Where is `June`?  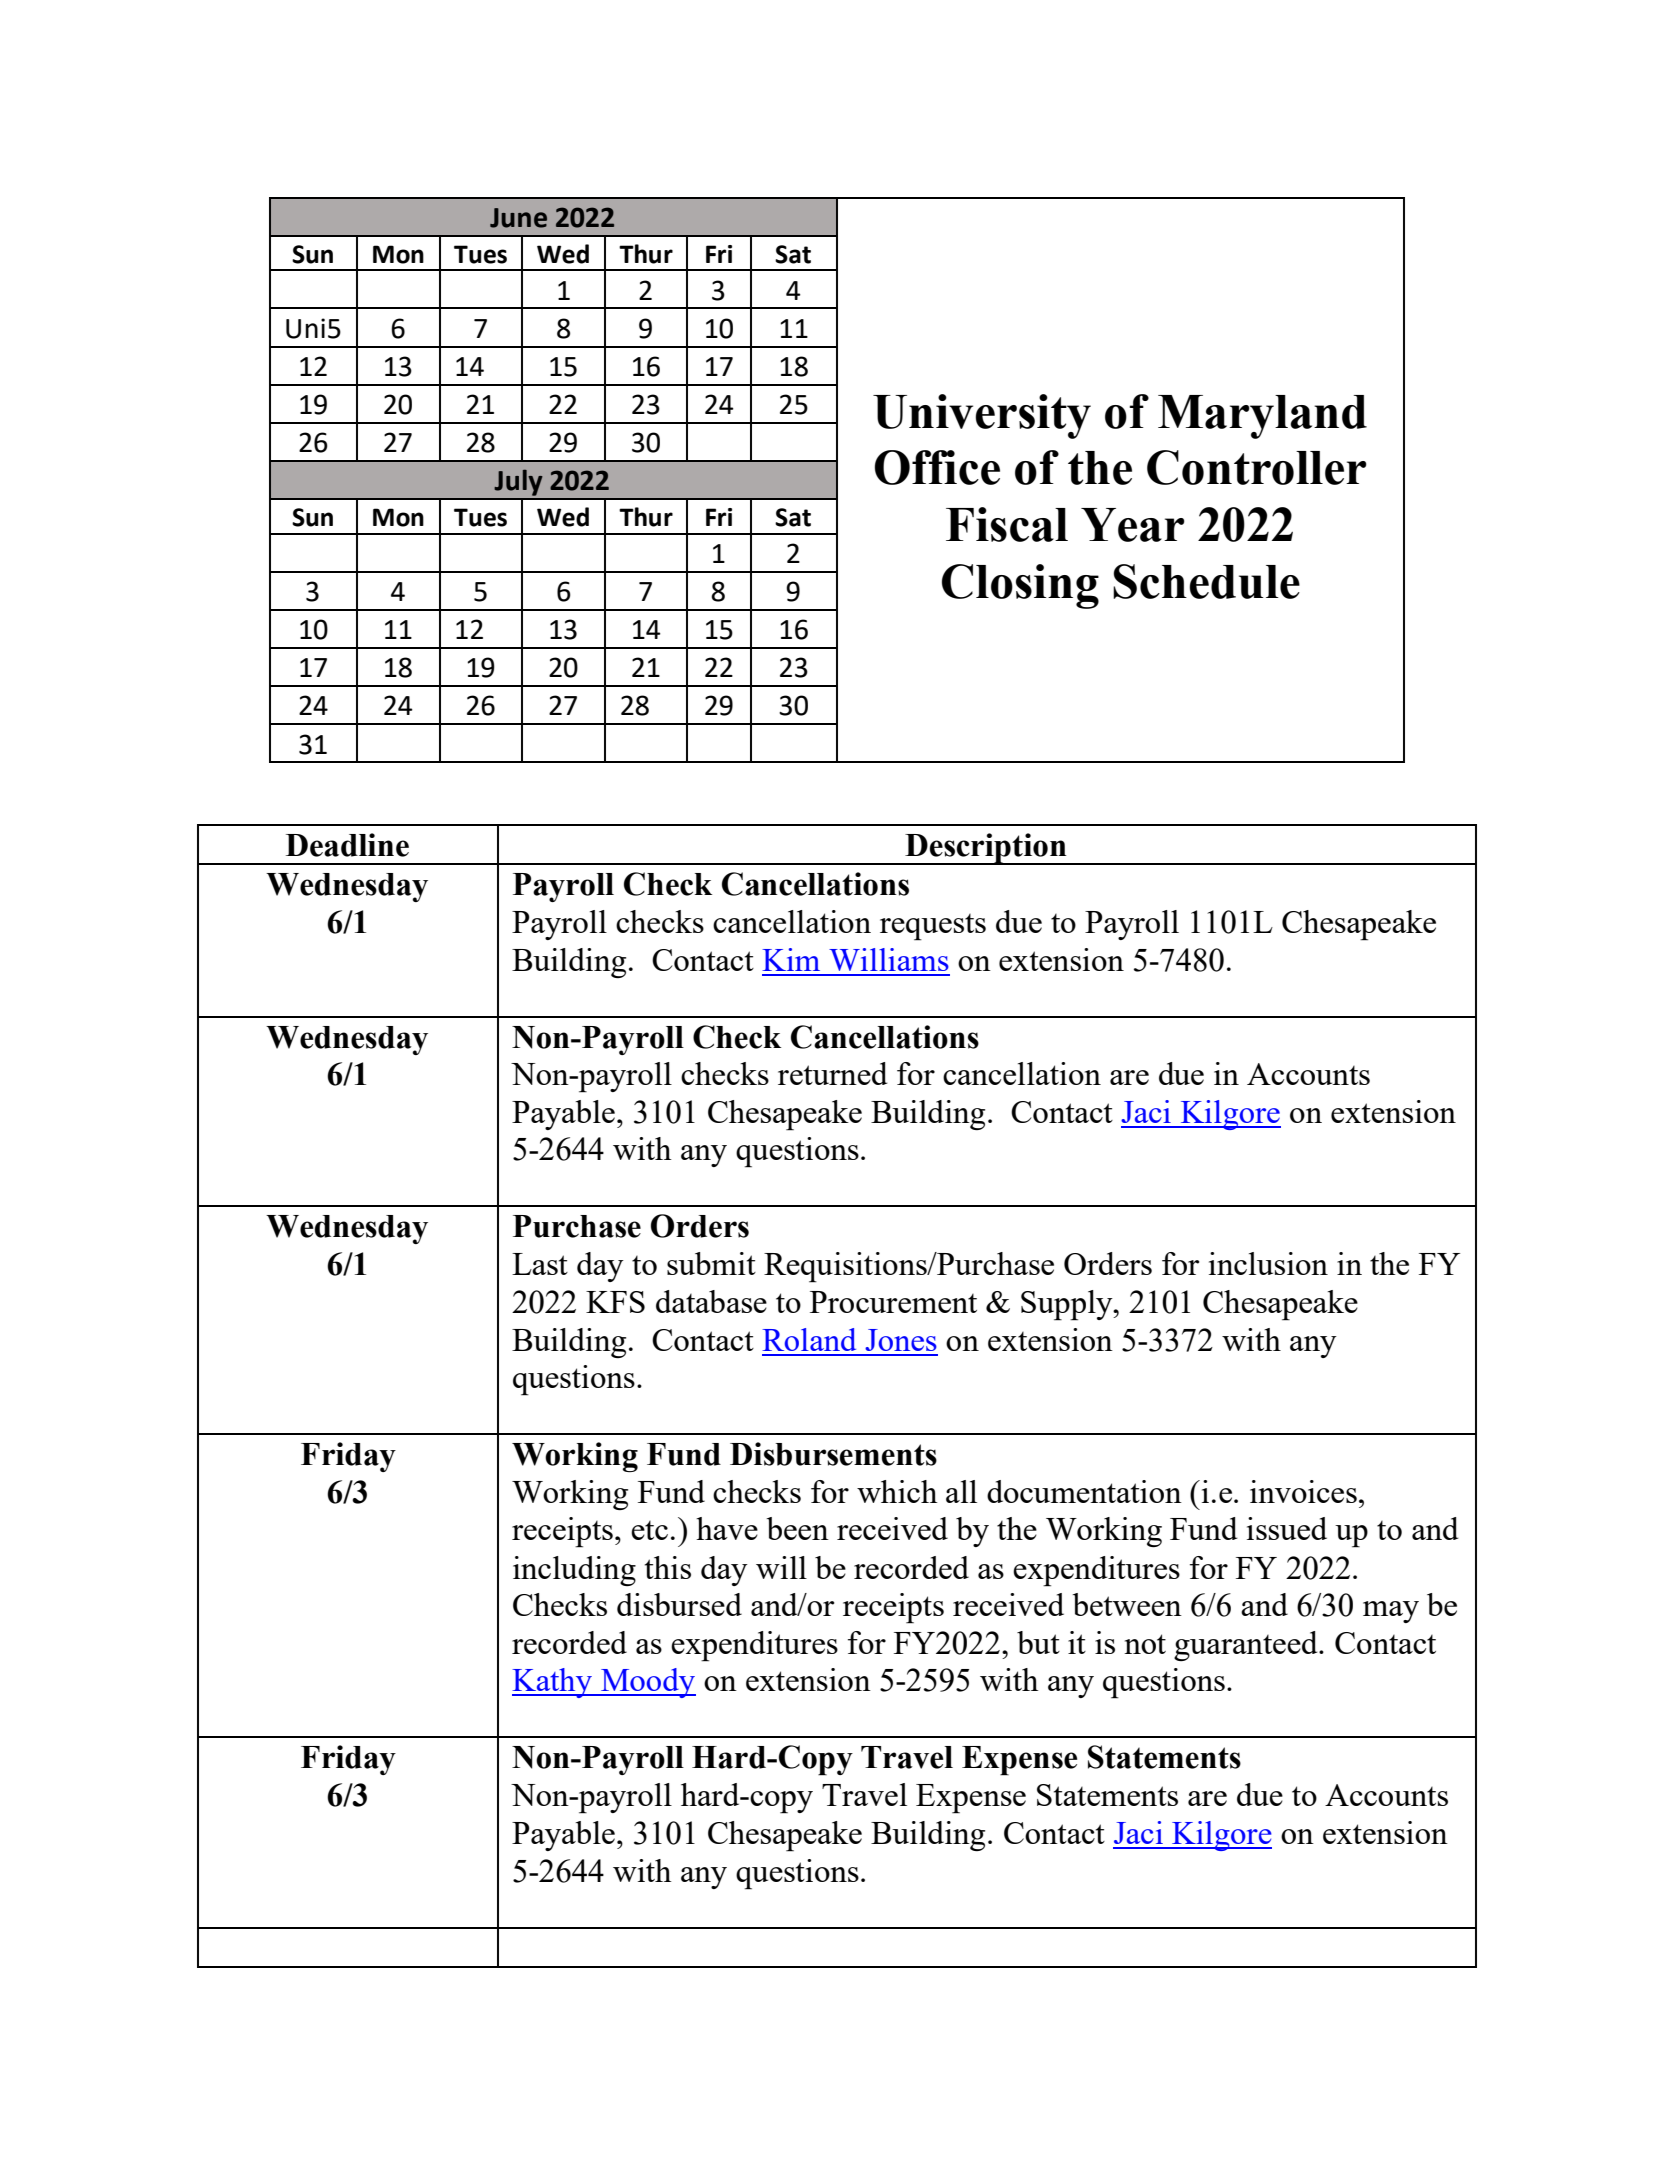 June is located at coordinates (518, 218).
